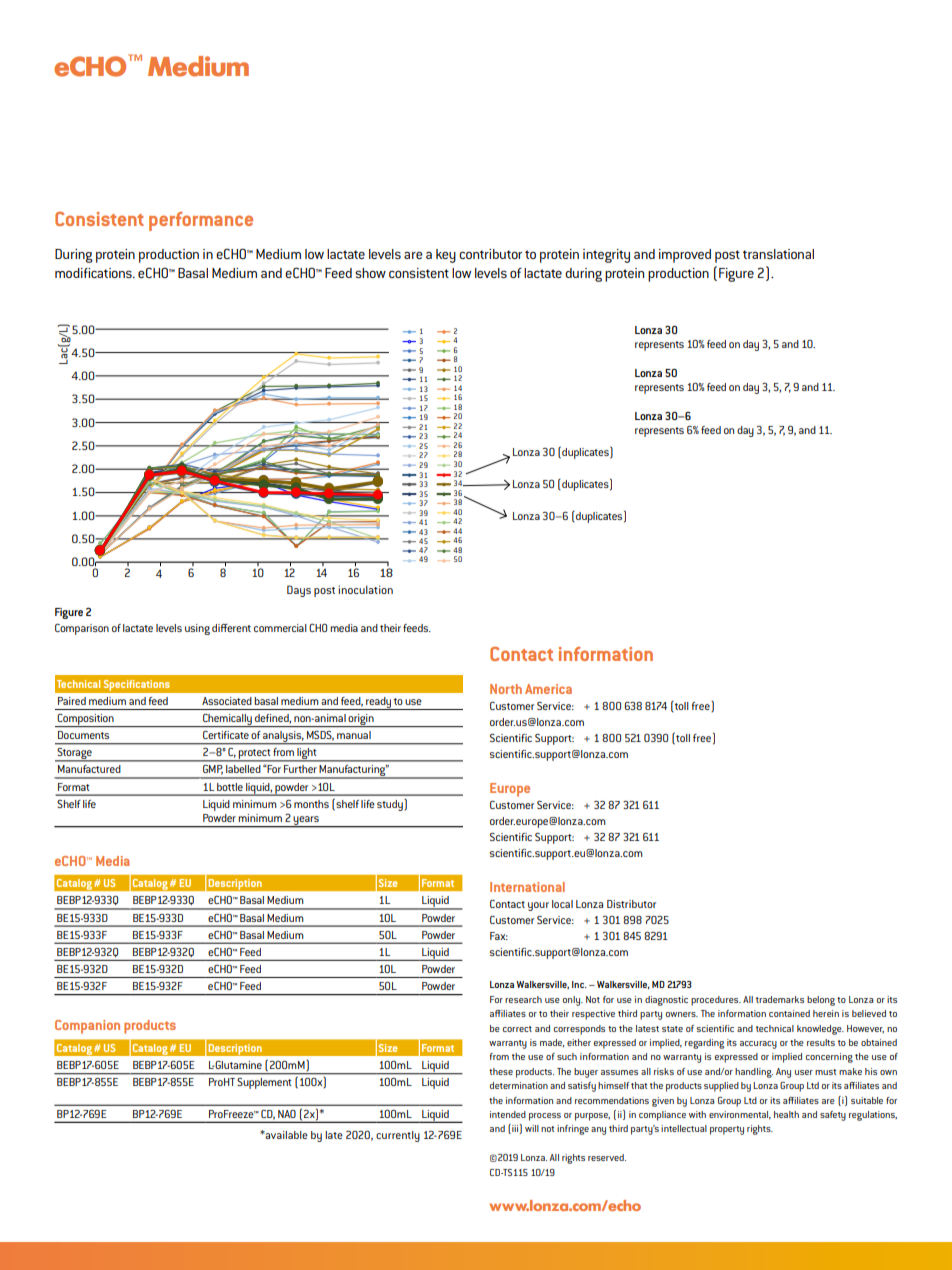 The width and height of the screenshot is (952, 1270). Describe the element at coordinates (366, 589) in the screenshot. I see `inoculation` at that location.
